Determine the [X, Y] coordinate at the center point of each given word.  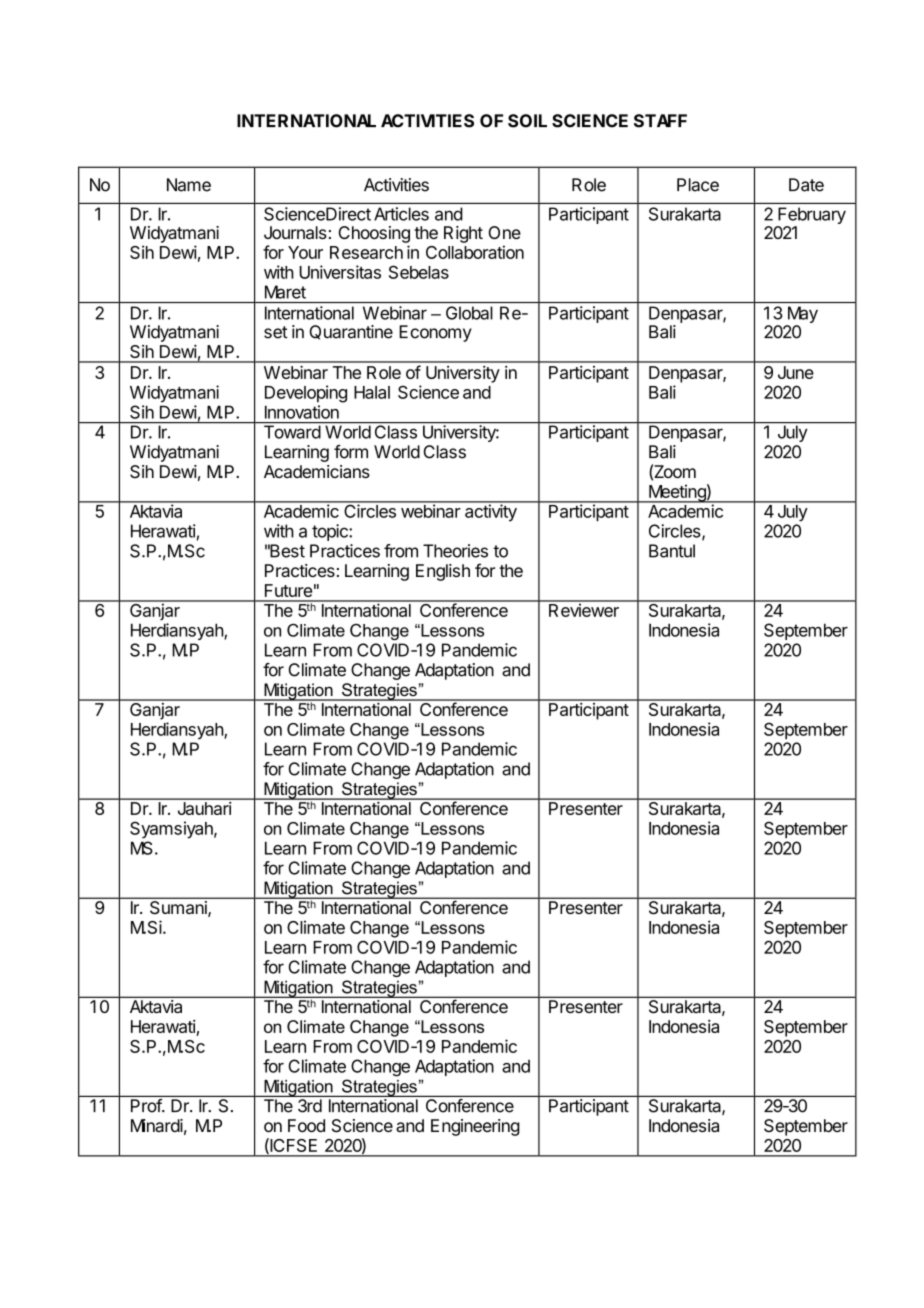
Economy [435, 333]
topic [331, 532]
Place [698, 185]
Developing [306, 394]
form [351, 452]
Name [189, 185]
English [443, 572]
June [796, 372]
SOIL [527, 121]
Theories [455, 551]
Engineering [475, 1127]
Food [306, 1125]
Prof [147, 1105]
